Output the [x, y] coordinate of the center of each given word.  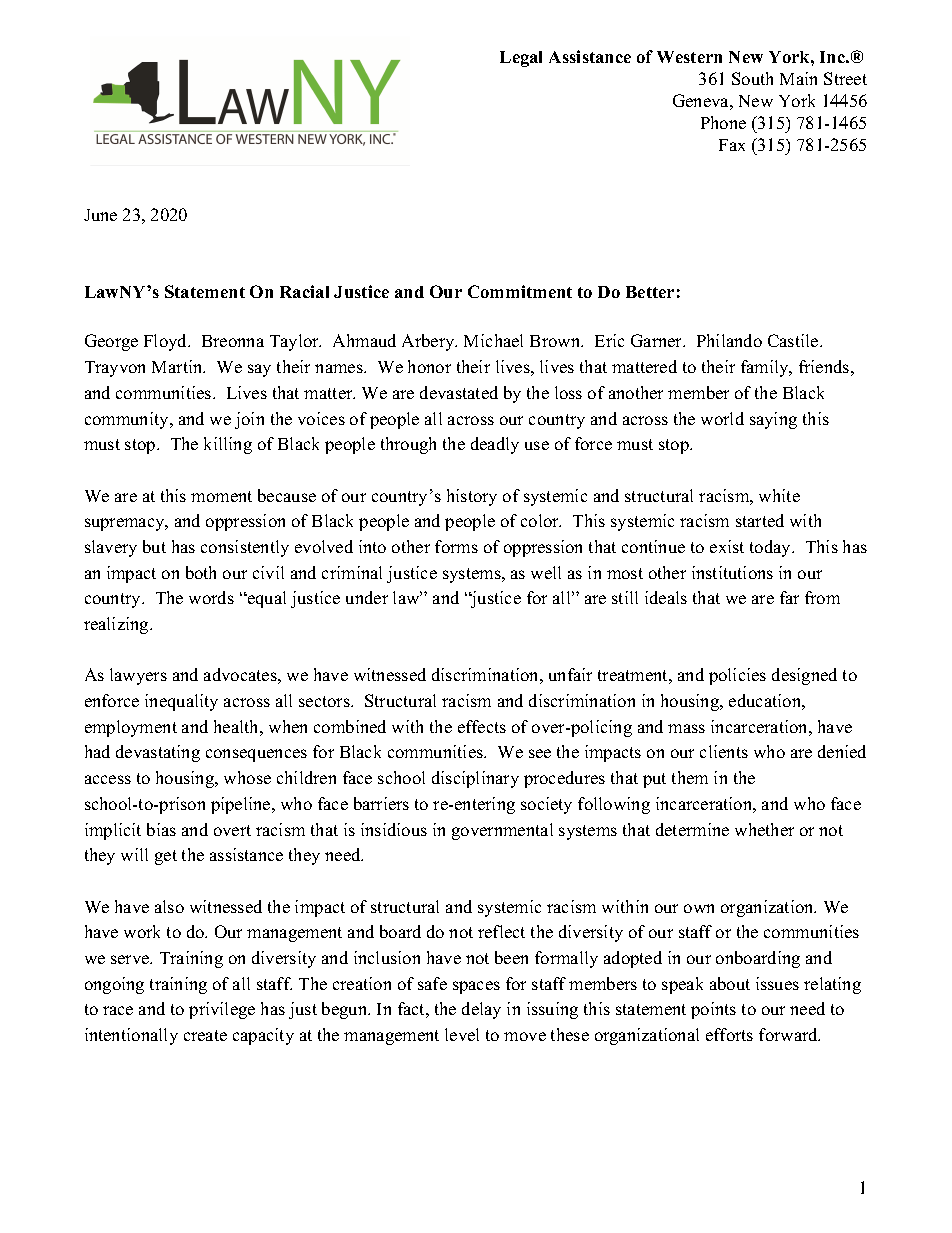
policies [737, 676]
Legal [521, 59]
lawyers [138, 676]
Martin [178, 366]
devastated [459, 392]
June [100, 215]
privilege [222, 1010]
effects [482, 726]
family [766, 368]
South [752, 78]
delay [481, 1010]
